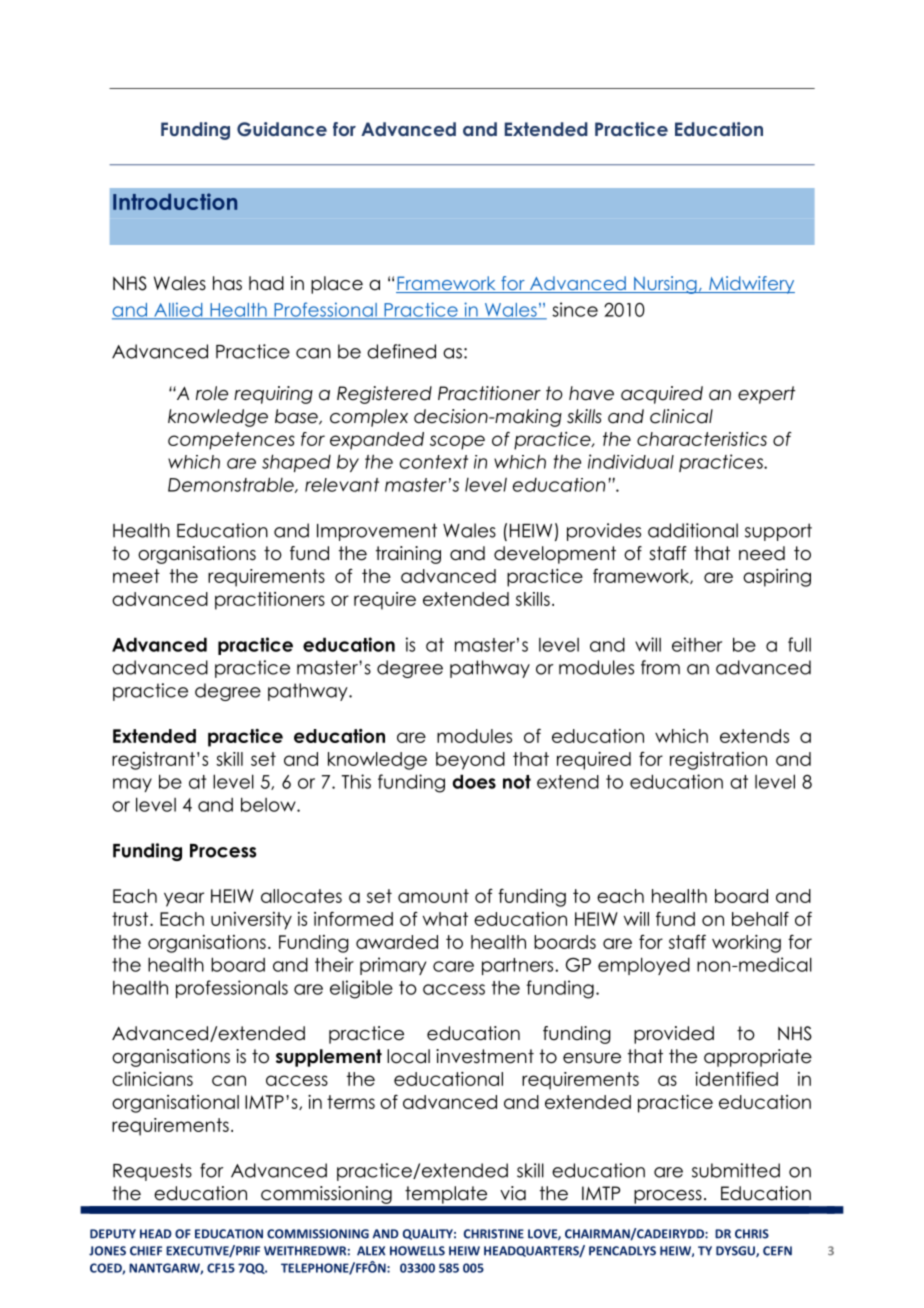 The width and height of the screenshot is (924, 1308). What do you see at coordinates (470, 761) in the screenshot?
I see `beyond` at bounding box center [470, 761].
